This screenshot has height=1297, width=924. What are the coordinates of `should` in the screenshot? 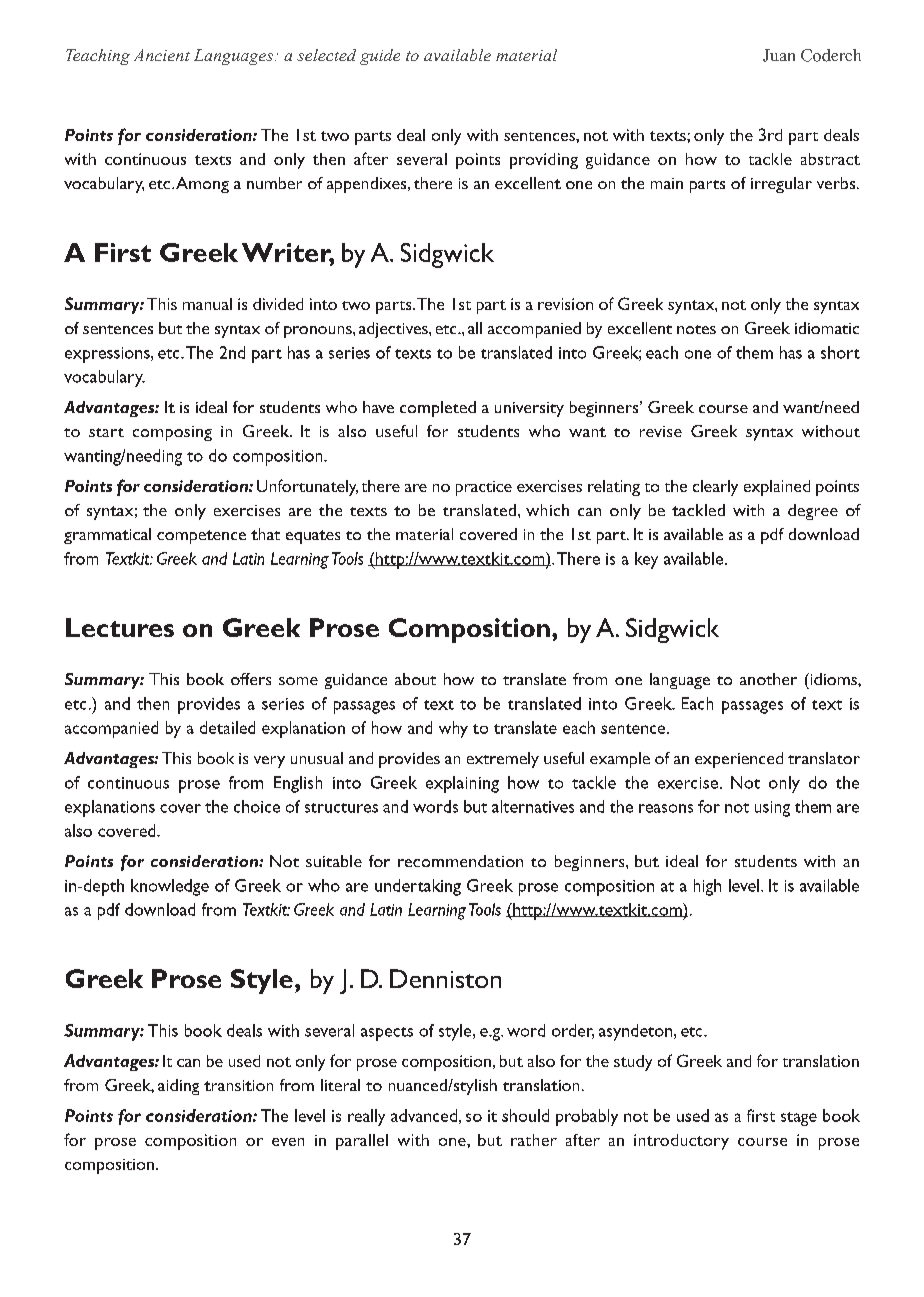 It's located at (525, 1115).
